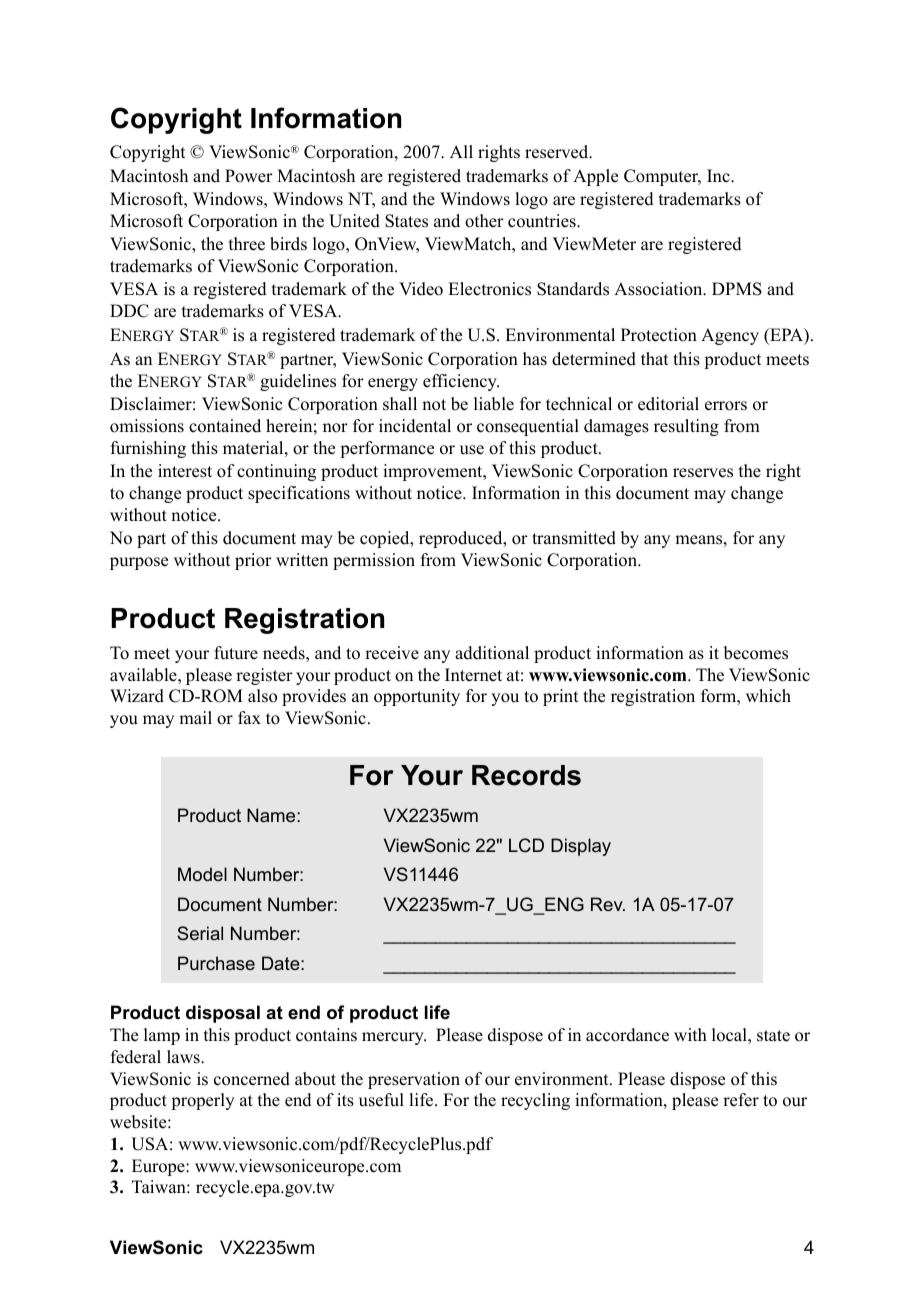 The height and width of the image is (1308, 924). What do you see at coordinates (249, 176) in the image?
I see `Power` at bounding box center [249, 176].
